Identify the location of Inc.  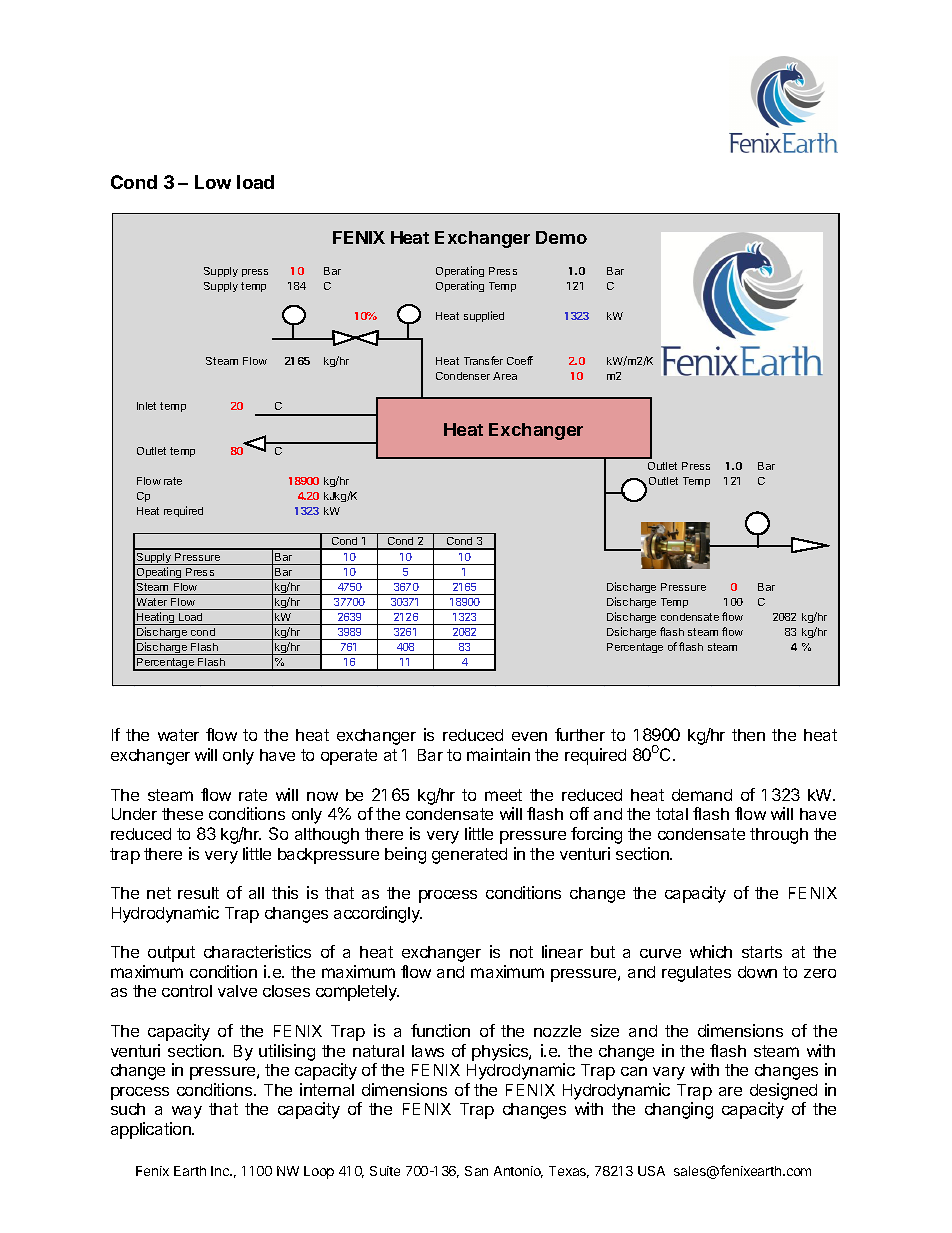
(221, 1171).
